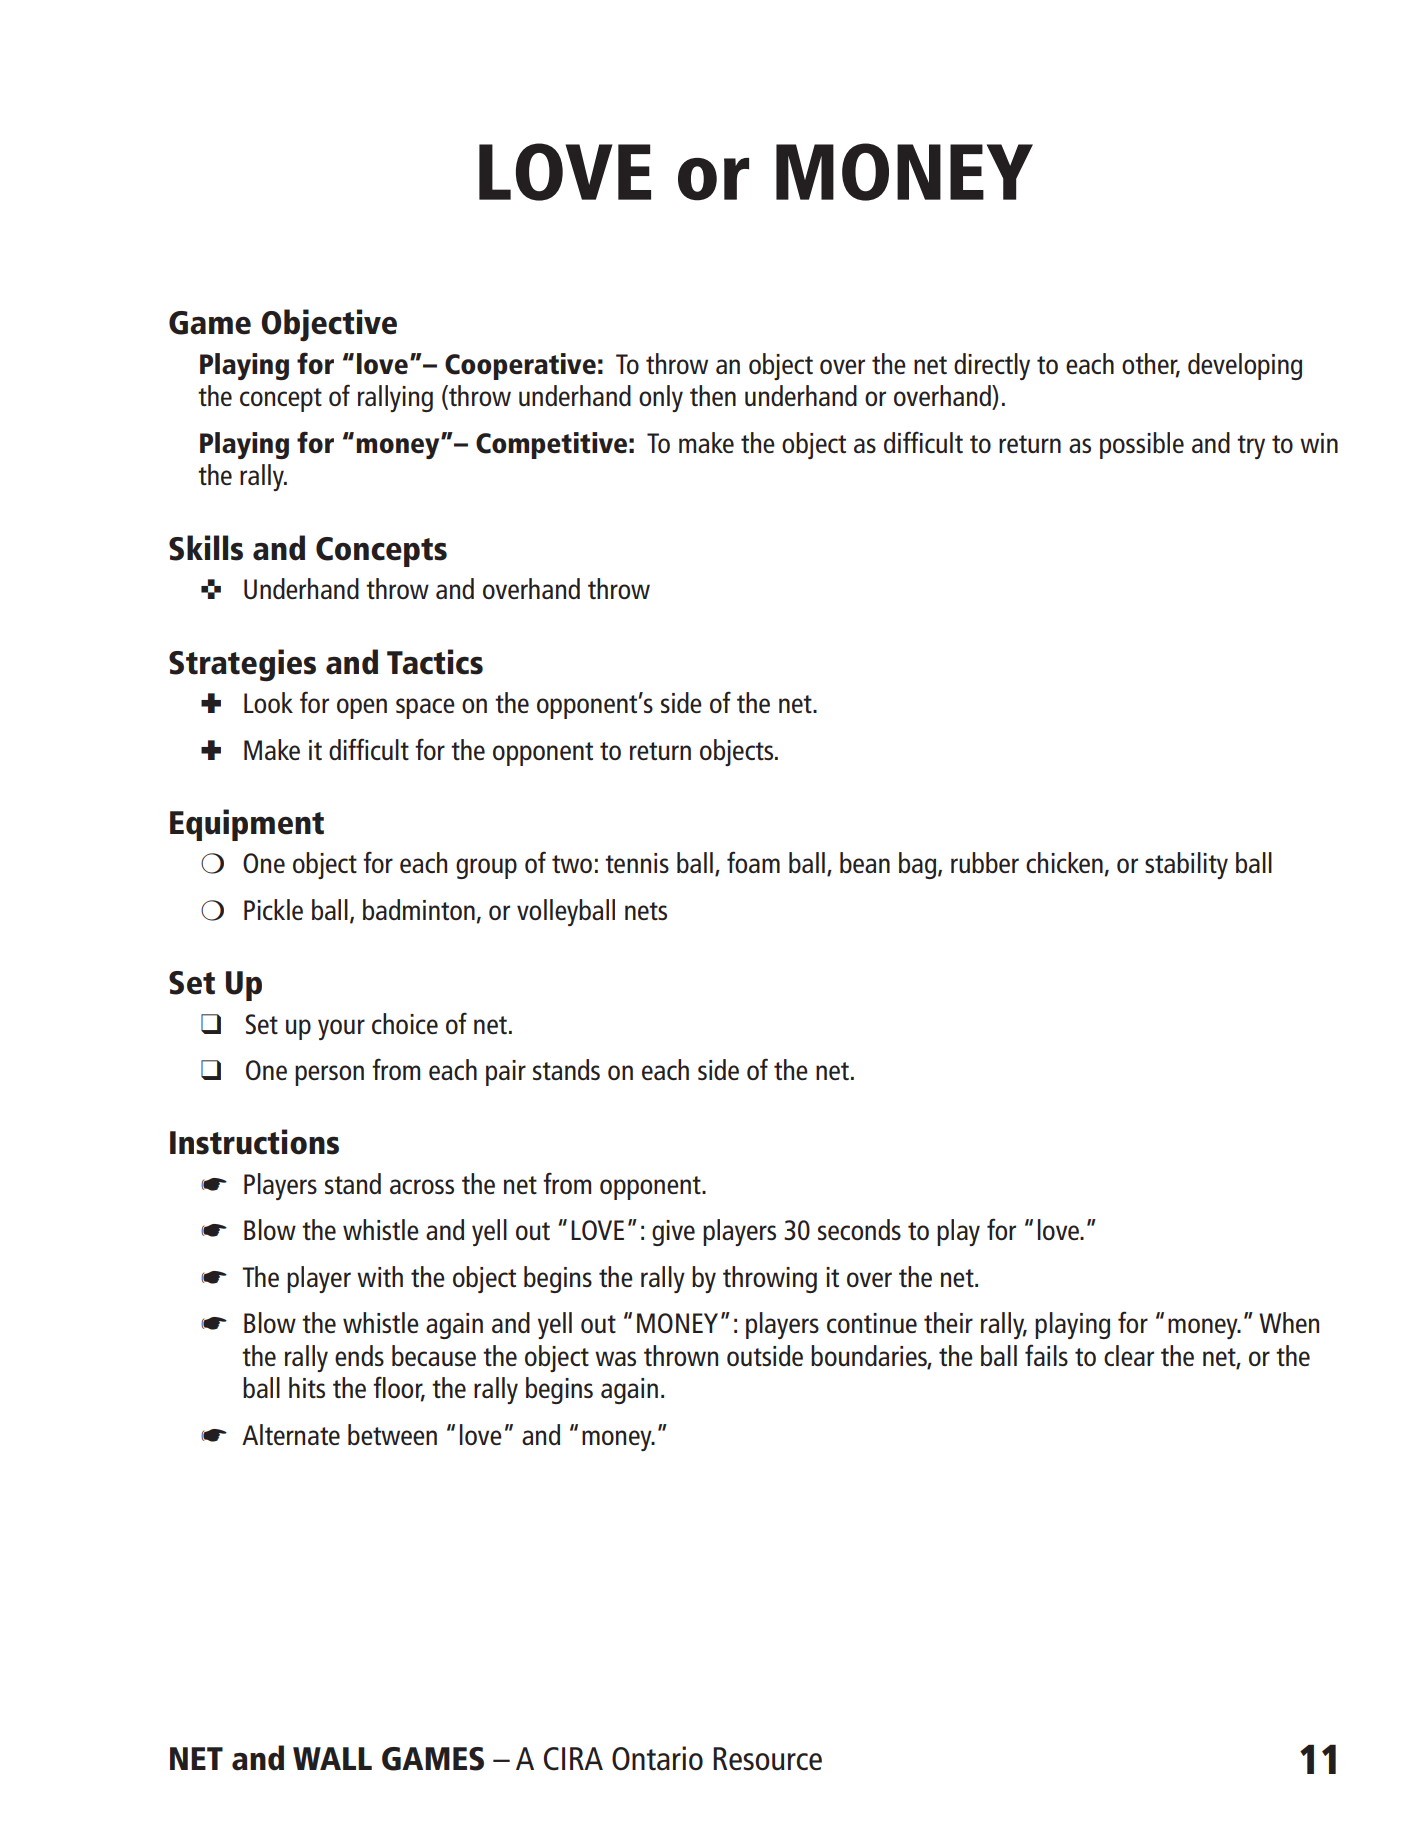 The height and width of the image is (1840, 1420). What do you see at coordinates (767, 1759) in the image?
I see `Resource` at bounding box center [767, 1759].
